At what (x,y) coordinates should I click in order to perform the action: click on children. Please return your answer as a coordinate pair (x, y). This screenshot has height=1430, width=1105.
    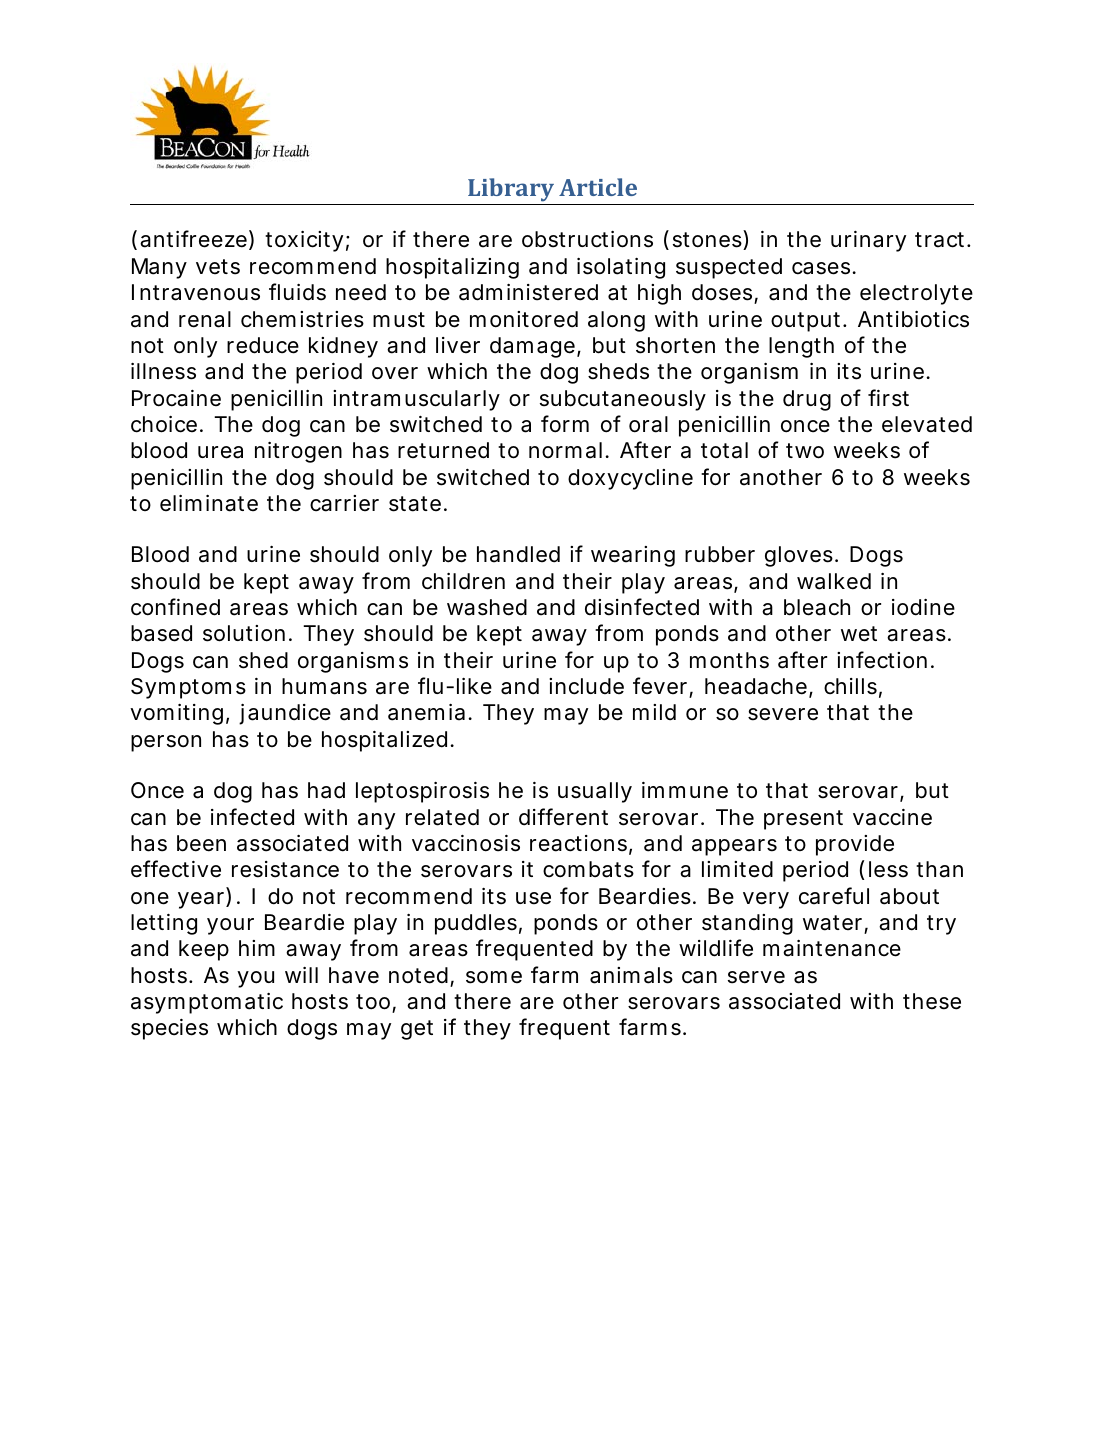
    Looking at the image, I should click on (463, 581).
